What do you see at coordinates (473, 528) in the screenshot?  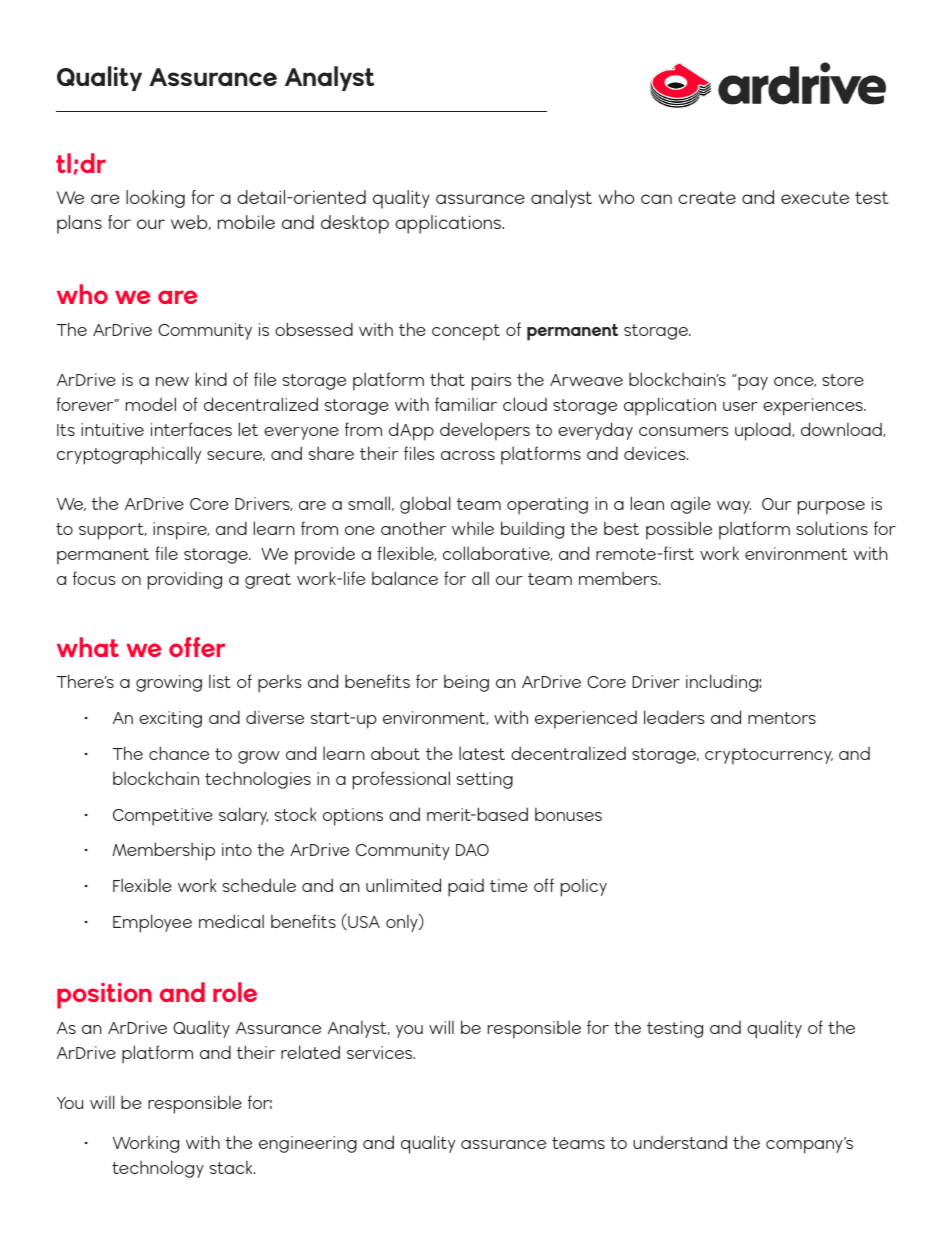 I see `while` at bounding box center [473, 528].
